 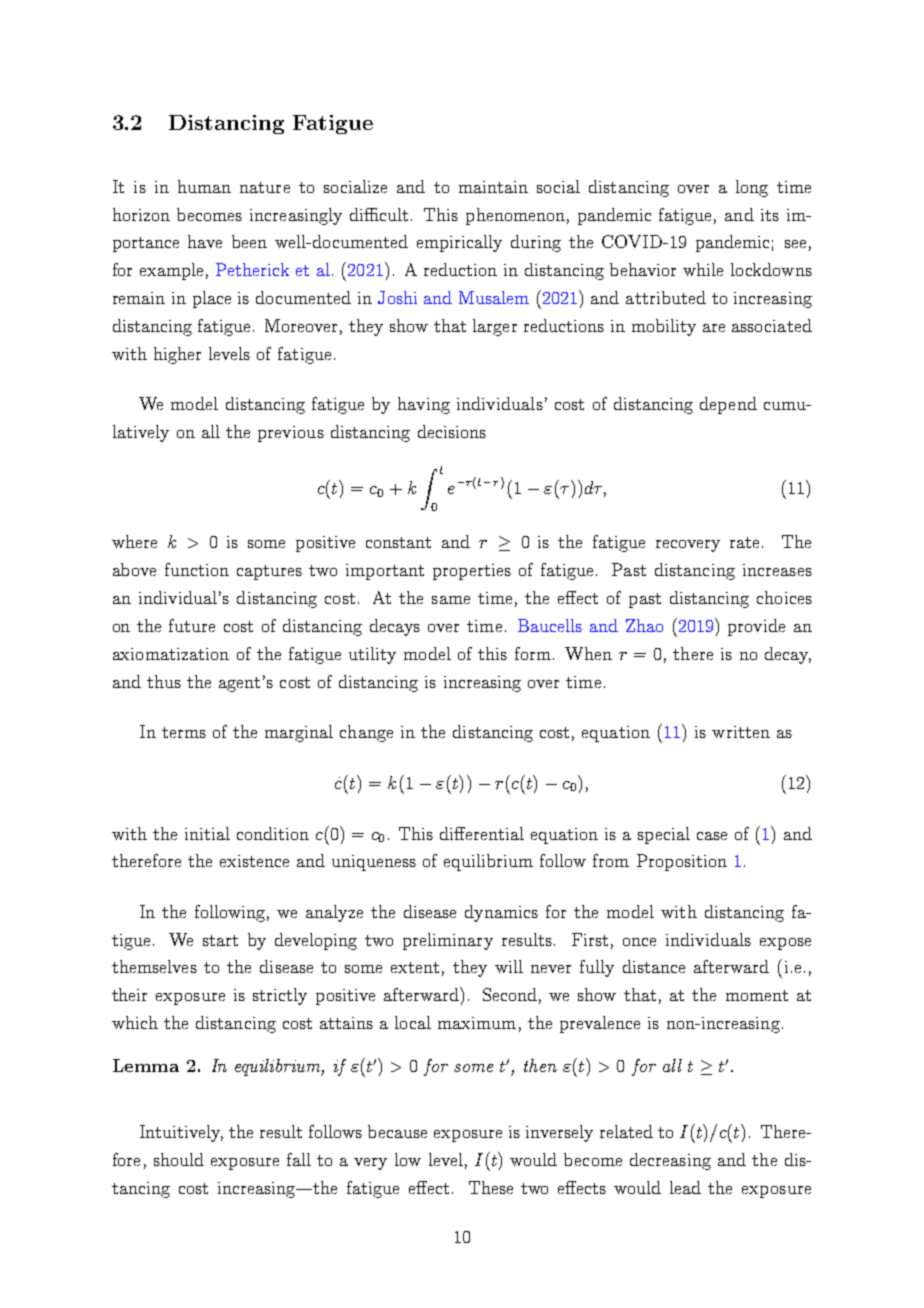 What do you see at coordinates (741, 732) in the screenshot?
I see `written` at bounding box center [741, 732].
